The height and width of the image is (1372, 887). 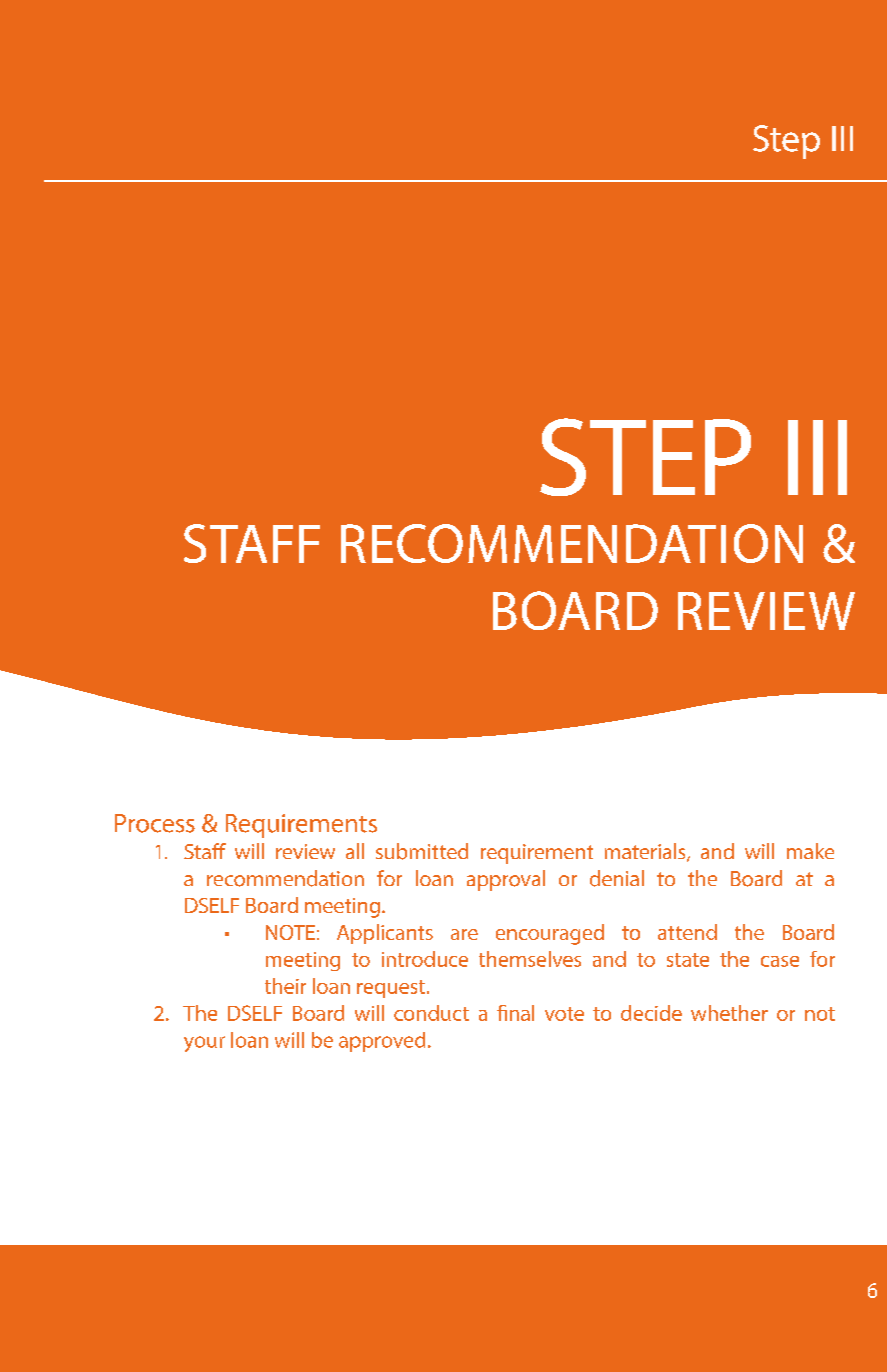 What do you see at coordinates (422, 851) in the image?
I see `submitted` at bounding box center [422, 851].
